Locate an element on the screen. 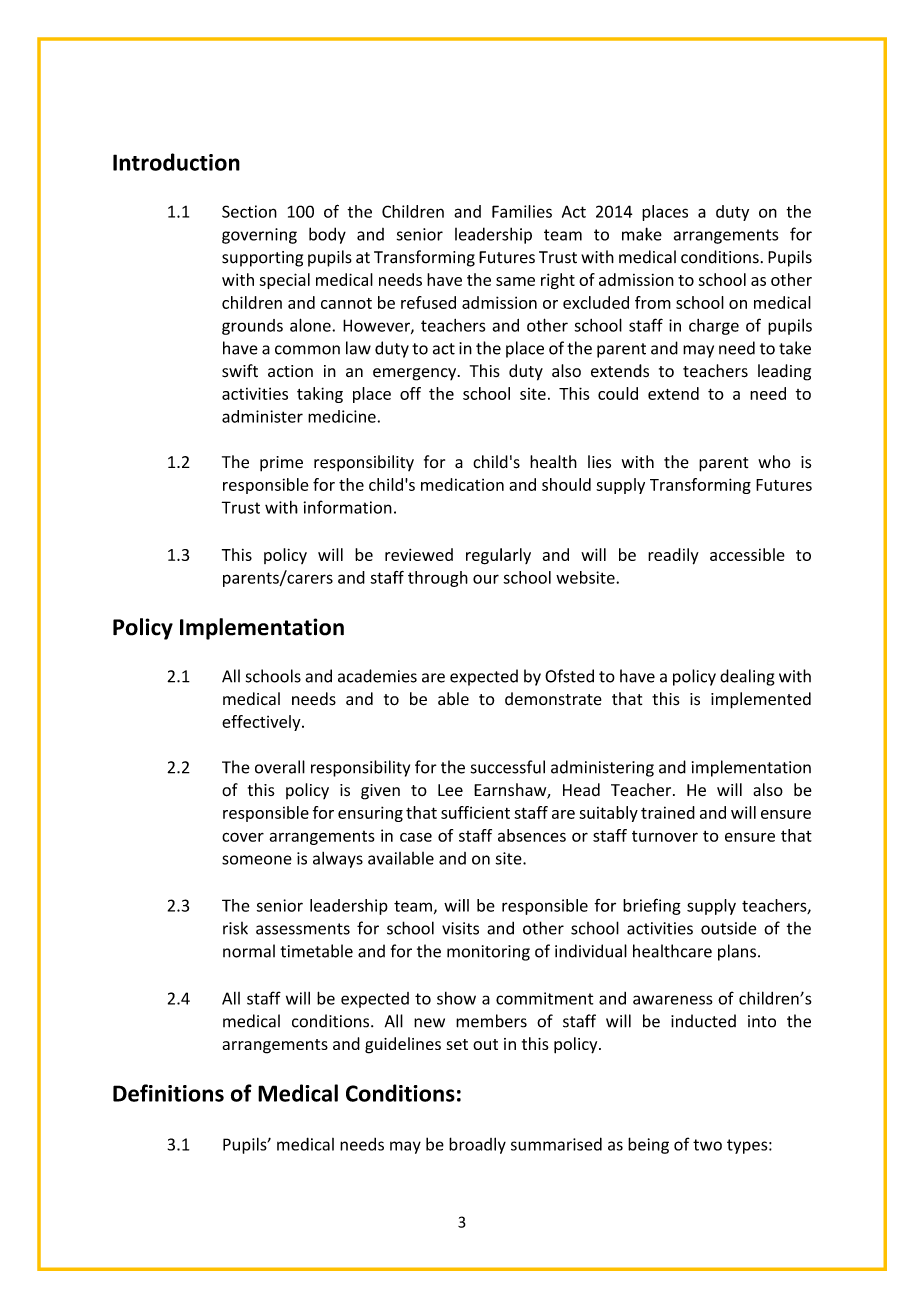 The height and width of the screenshot is (1308, 924). who is located at coordinates (774, 461).
